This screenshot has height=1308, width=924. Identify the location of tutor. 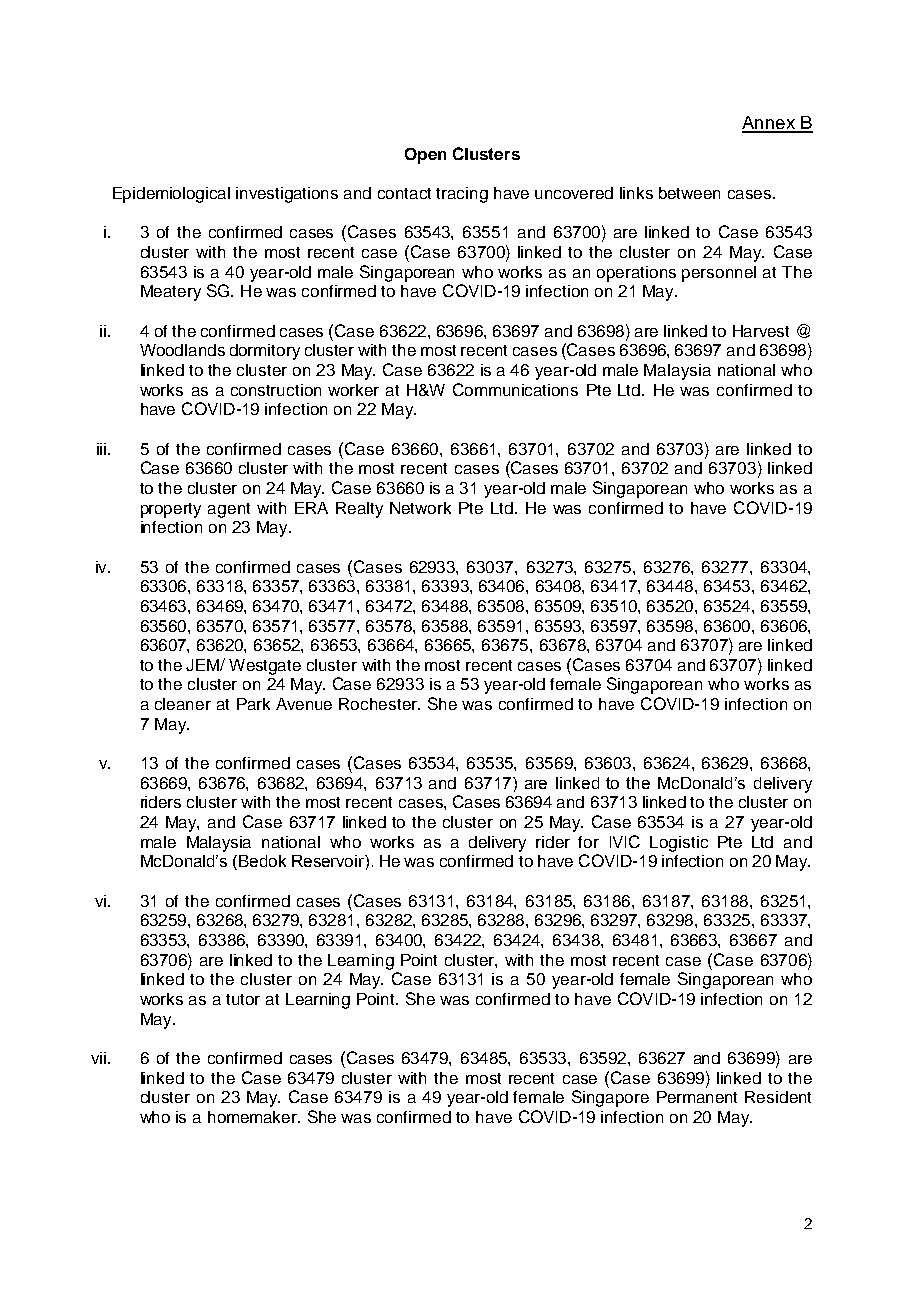
(243, 999).
